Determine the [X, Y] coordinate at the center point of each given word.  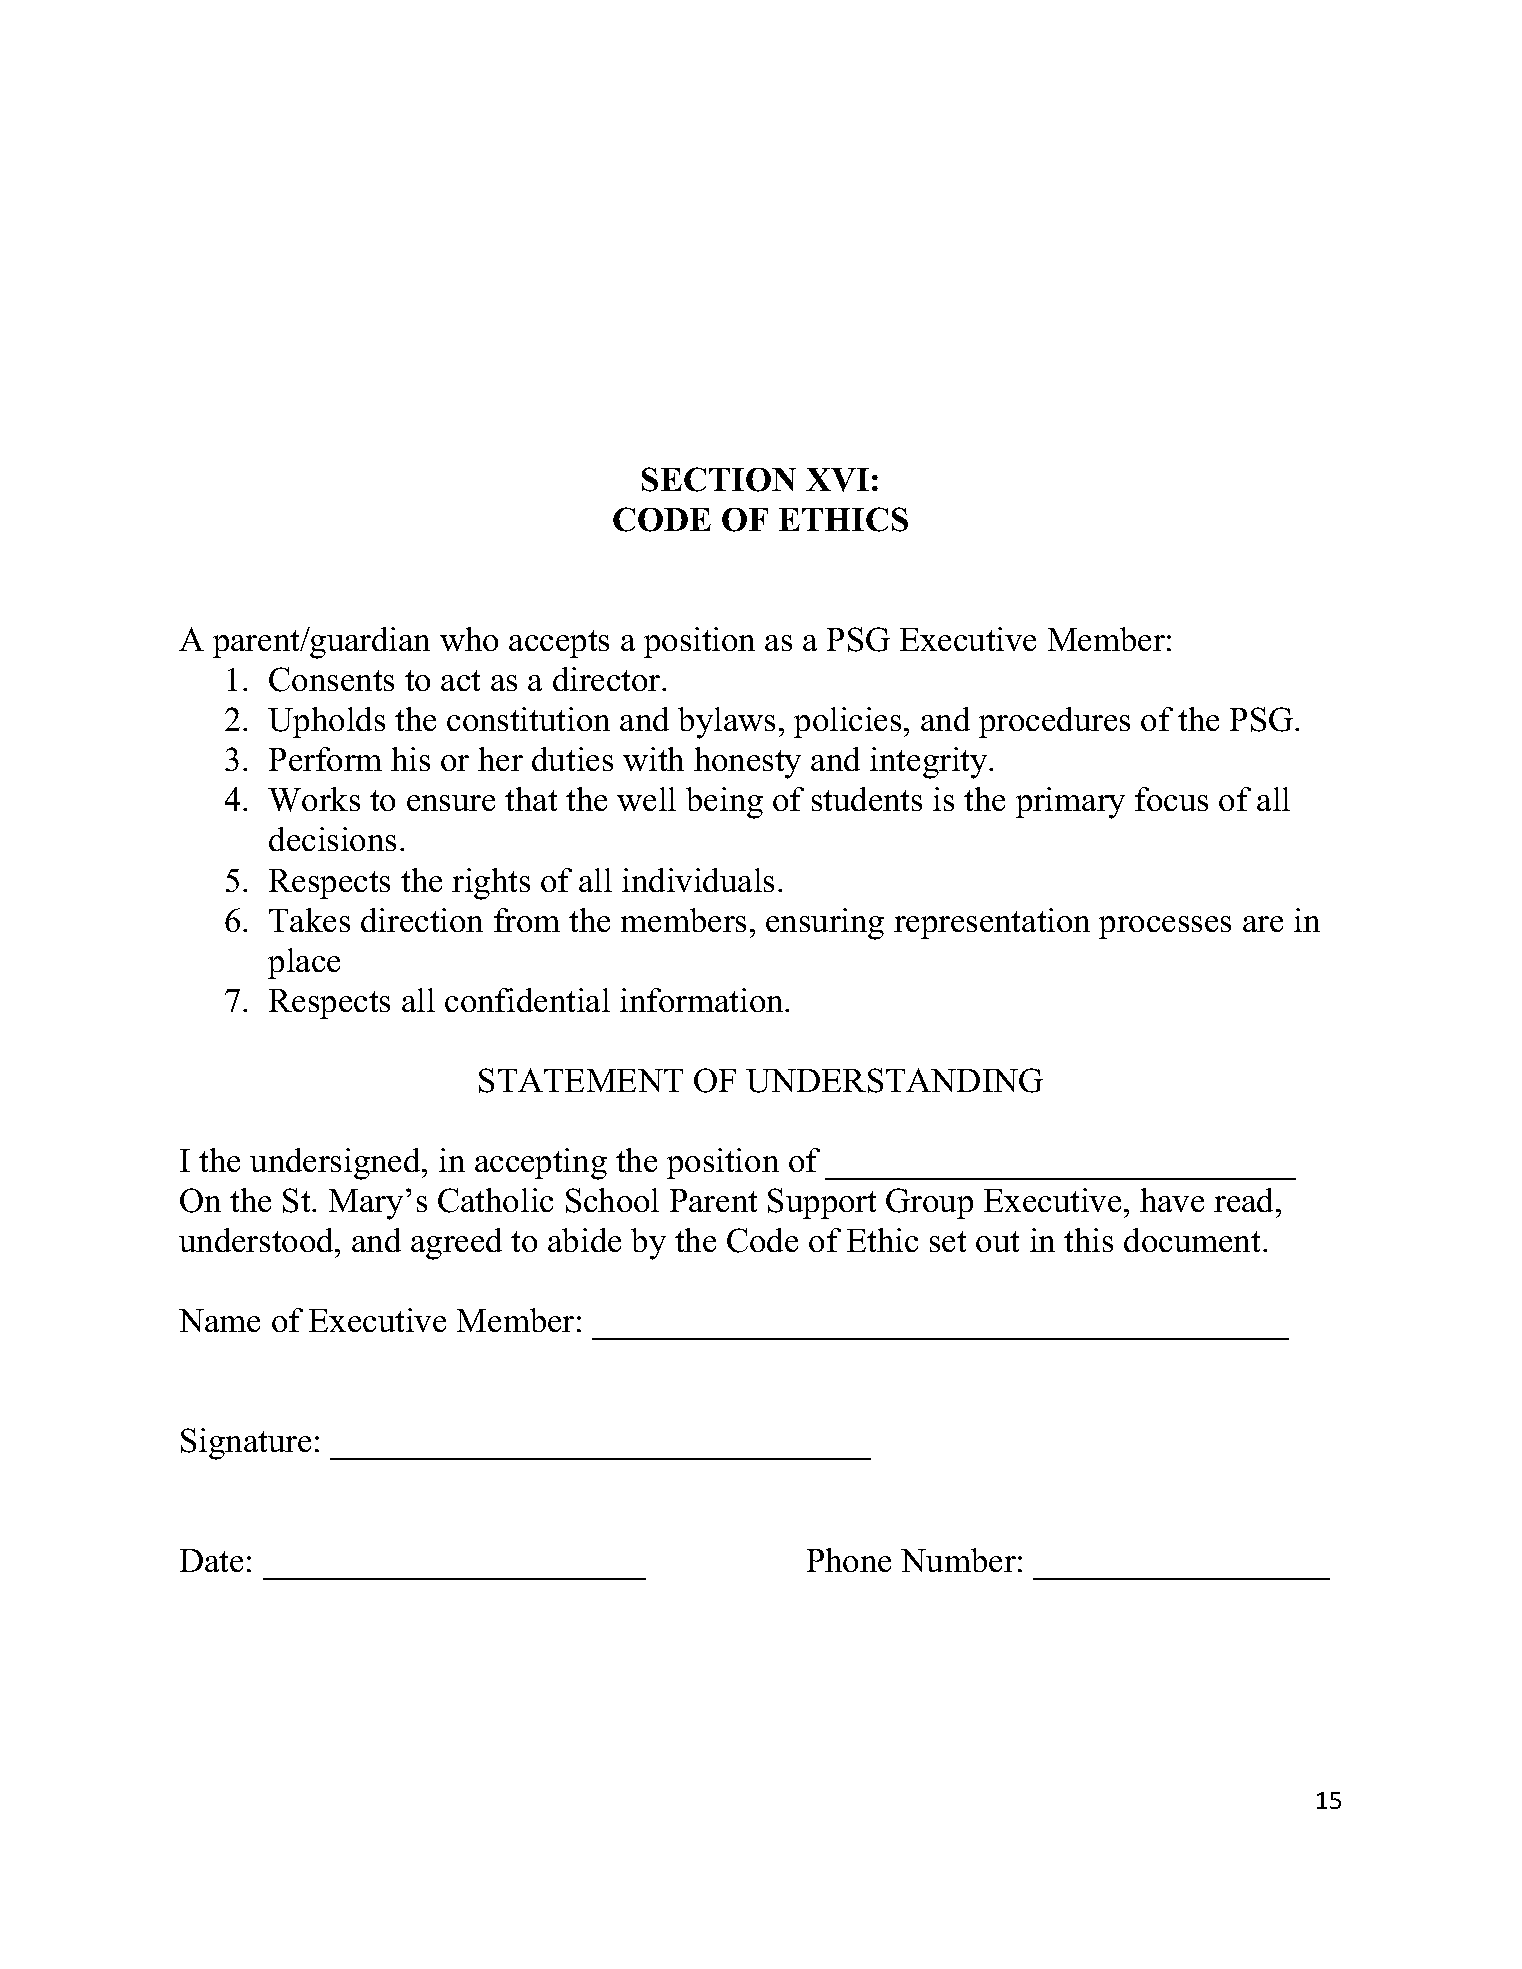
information [703, 1000]
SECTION [719, 479]
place [304, 963]
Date [211, 1560]
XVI [837, 480]
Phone [849, 1560]
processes [1165, 927]
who [469, 639]
